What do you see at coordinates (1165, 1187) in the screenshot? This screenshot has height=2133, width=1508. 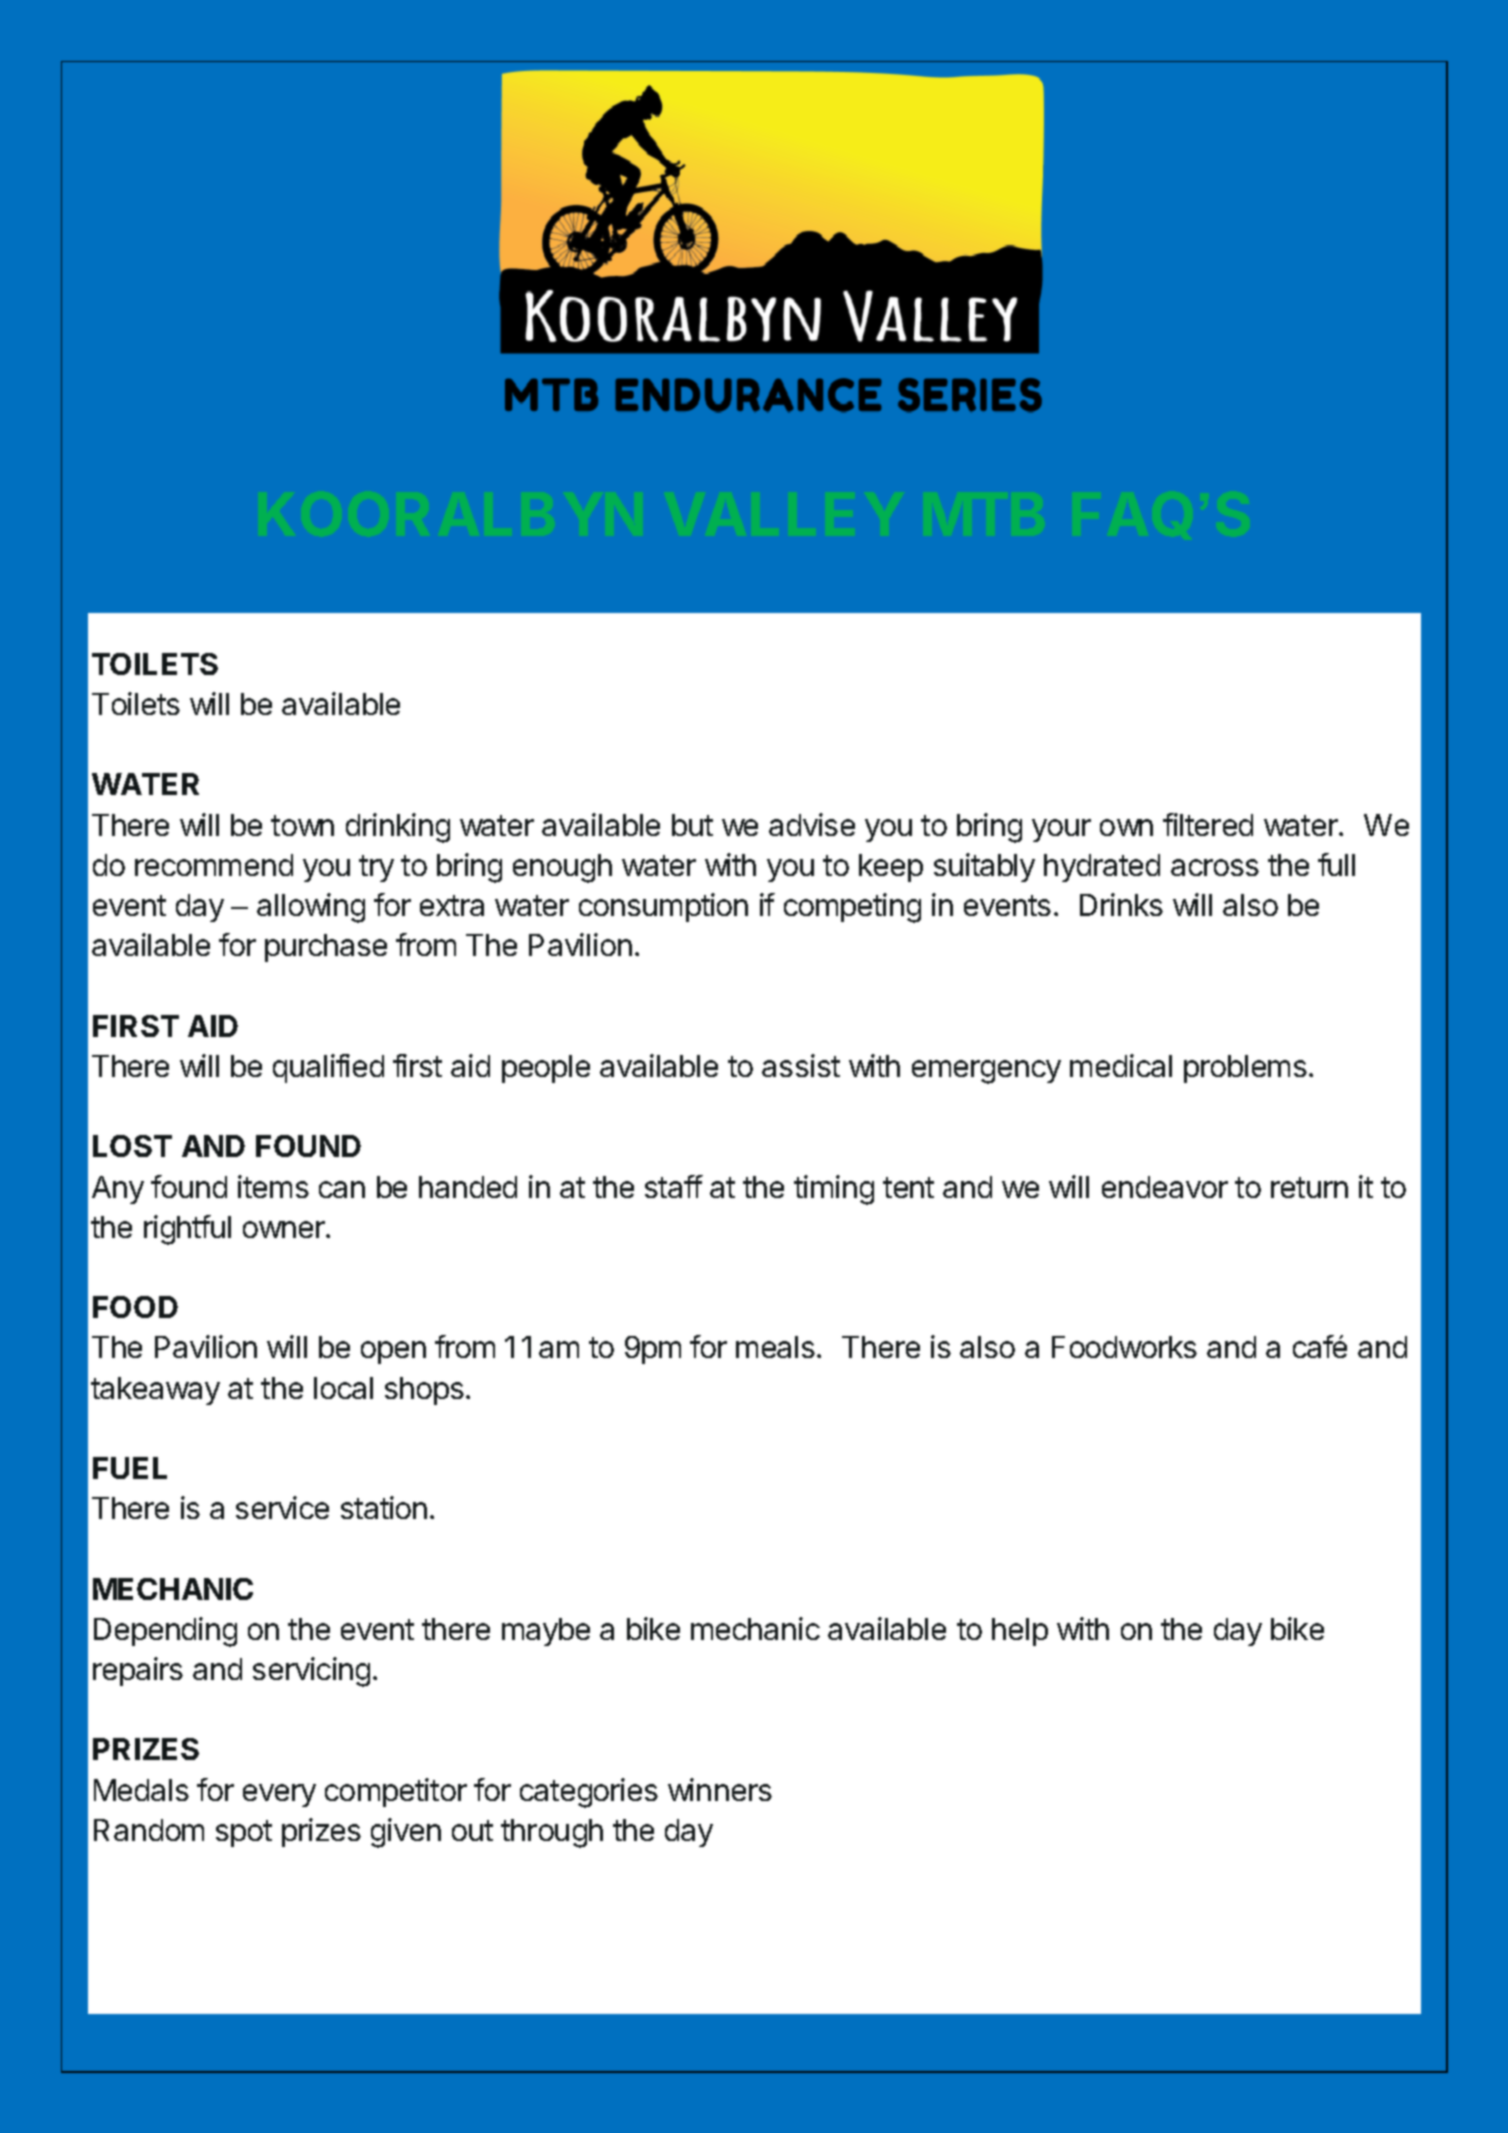 I see `endeavor` at bounding box center [1165, 1187].
